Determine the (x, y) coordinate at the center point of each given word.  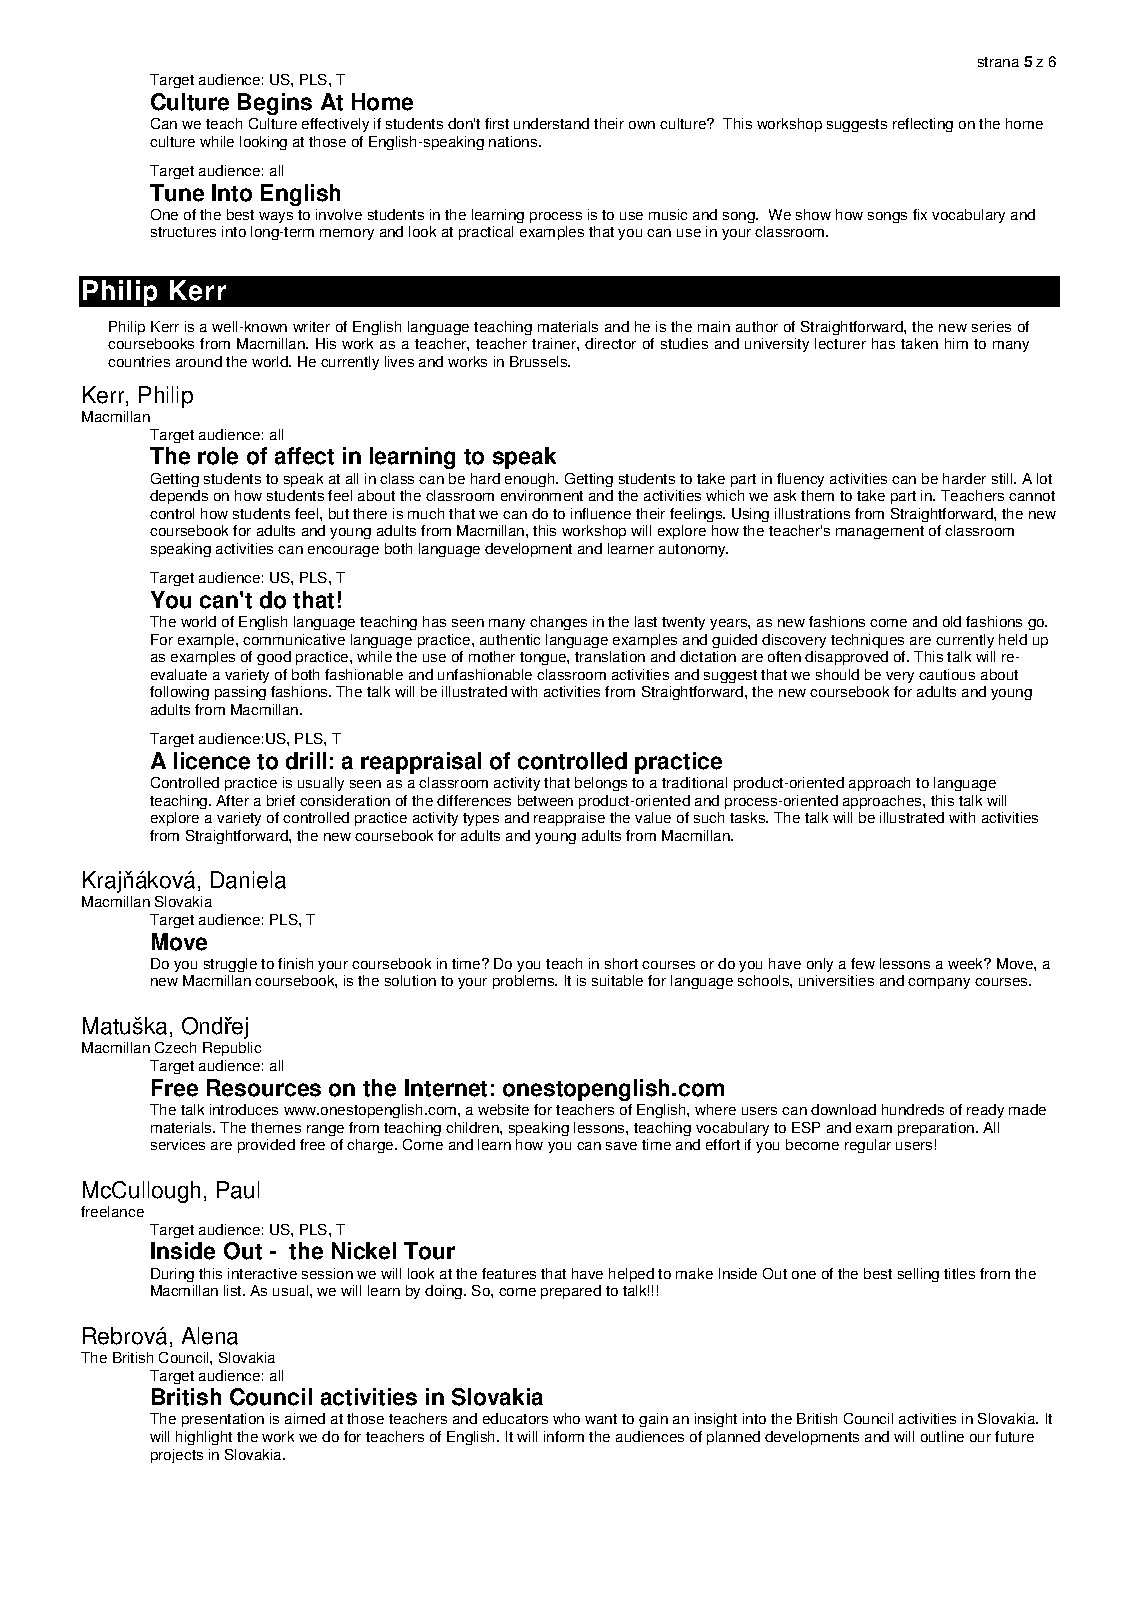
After (232, 800)
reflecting (923, 125)
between (545, 800)
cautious (947, 674)
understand (551, 123)
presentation (223, 1420)
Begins (275, 104)
